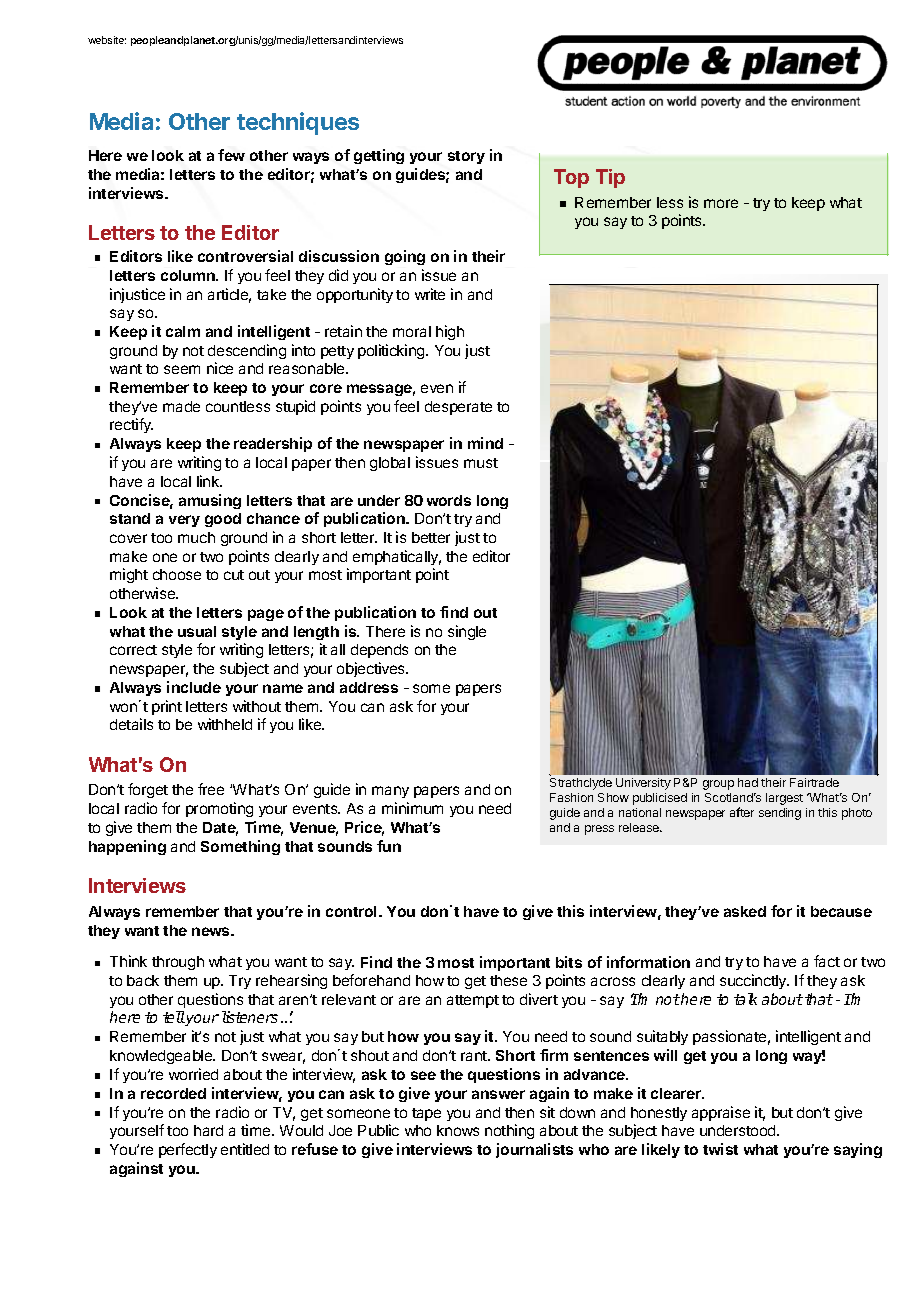  Describe the element at coordinates (208, 1130) in the screenshot. I see `hard` at that location.
